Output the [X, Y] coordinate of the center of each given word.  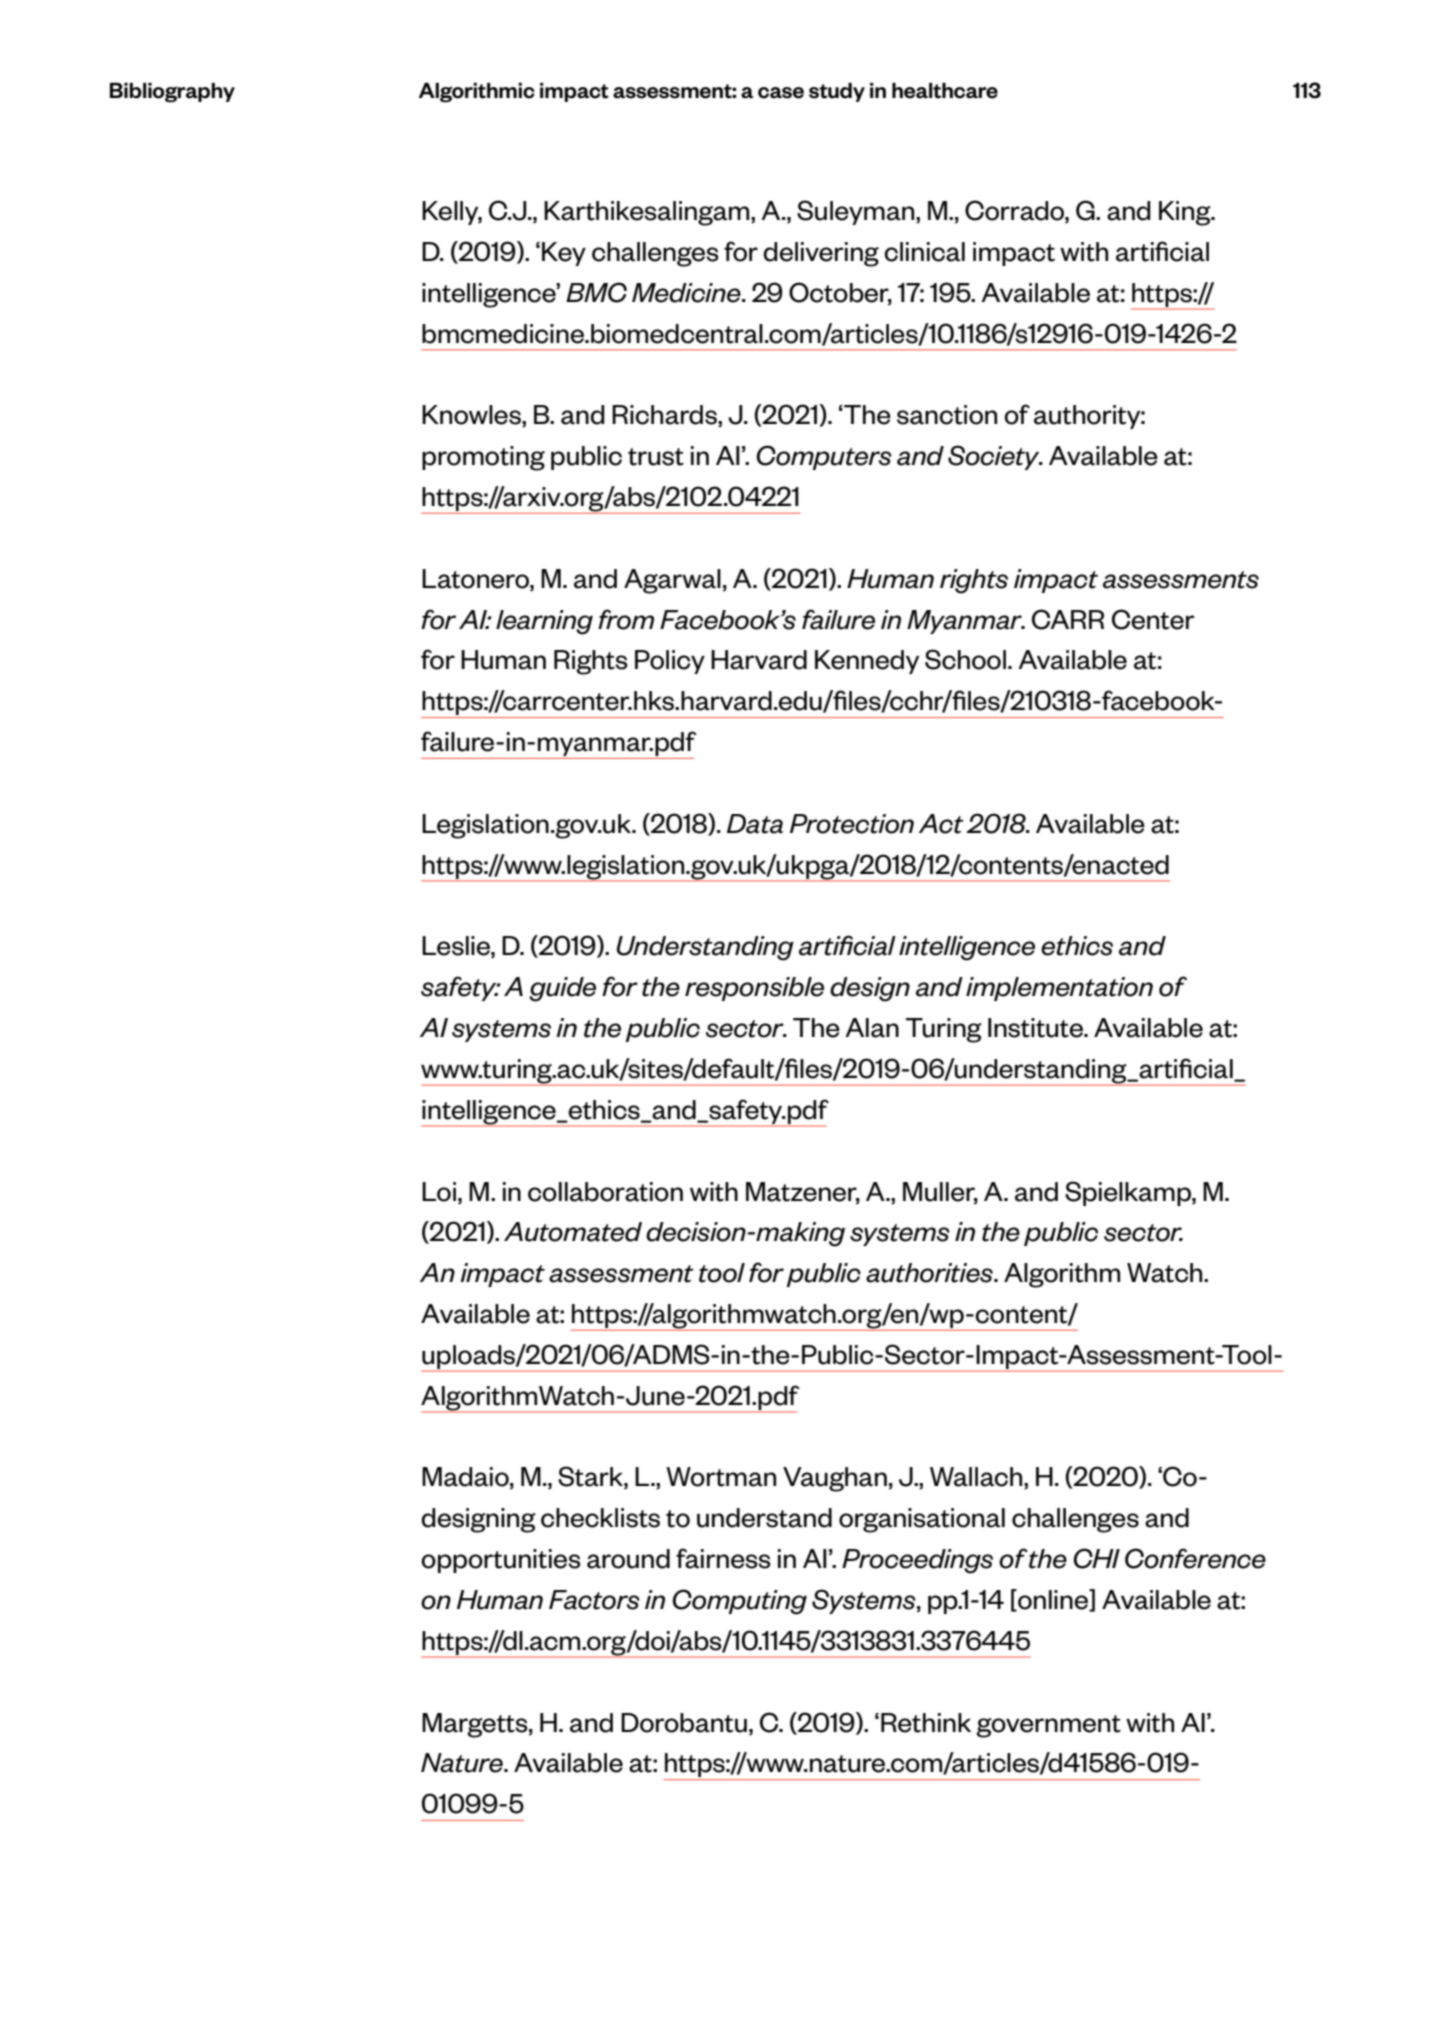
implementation [1059, 989]
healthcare [945, 91]
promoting [483, 458]
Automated [573, 1232]
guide [562, 989]
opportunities [501, 1561]
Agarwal [672, 581]
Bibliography [172, 93]
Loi [439, 1192]
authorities [930, 1273]
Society [995, 457]
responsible [754, 989]
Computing [739, 1602]
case [781, 93]
